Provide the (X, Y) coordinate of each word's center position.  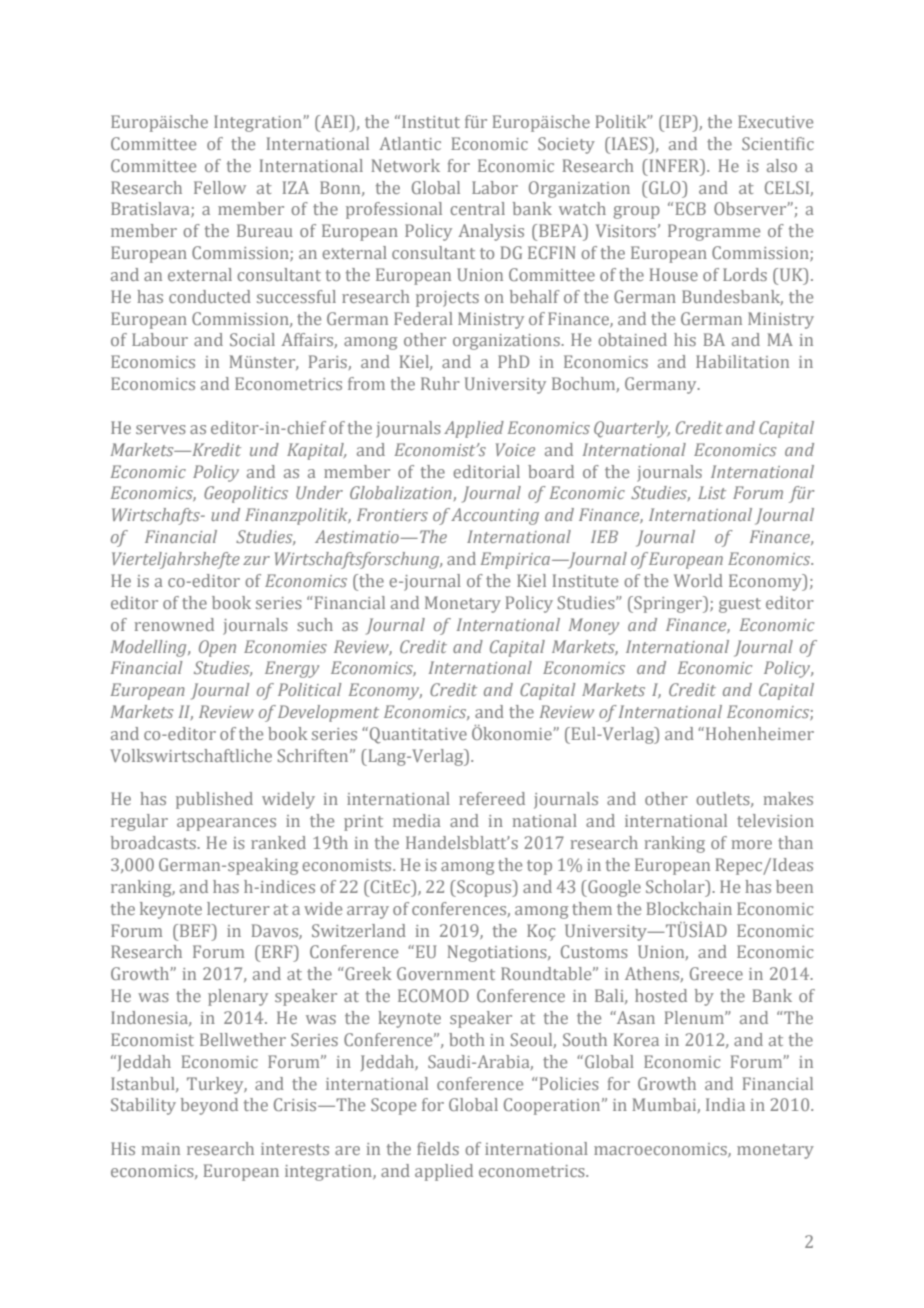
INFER (674, 165)
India (725, 1104)
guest (740, 605)
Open (217, 648)
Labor (495, 187)
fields (438, 1148)
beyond (209, 1106)
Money (594, 626)
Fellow (220, 187)
